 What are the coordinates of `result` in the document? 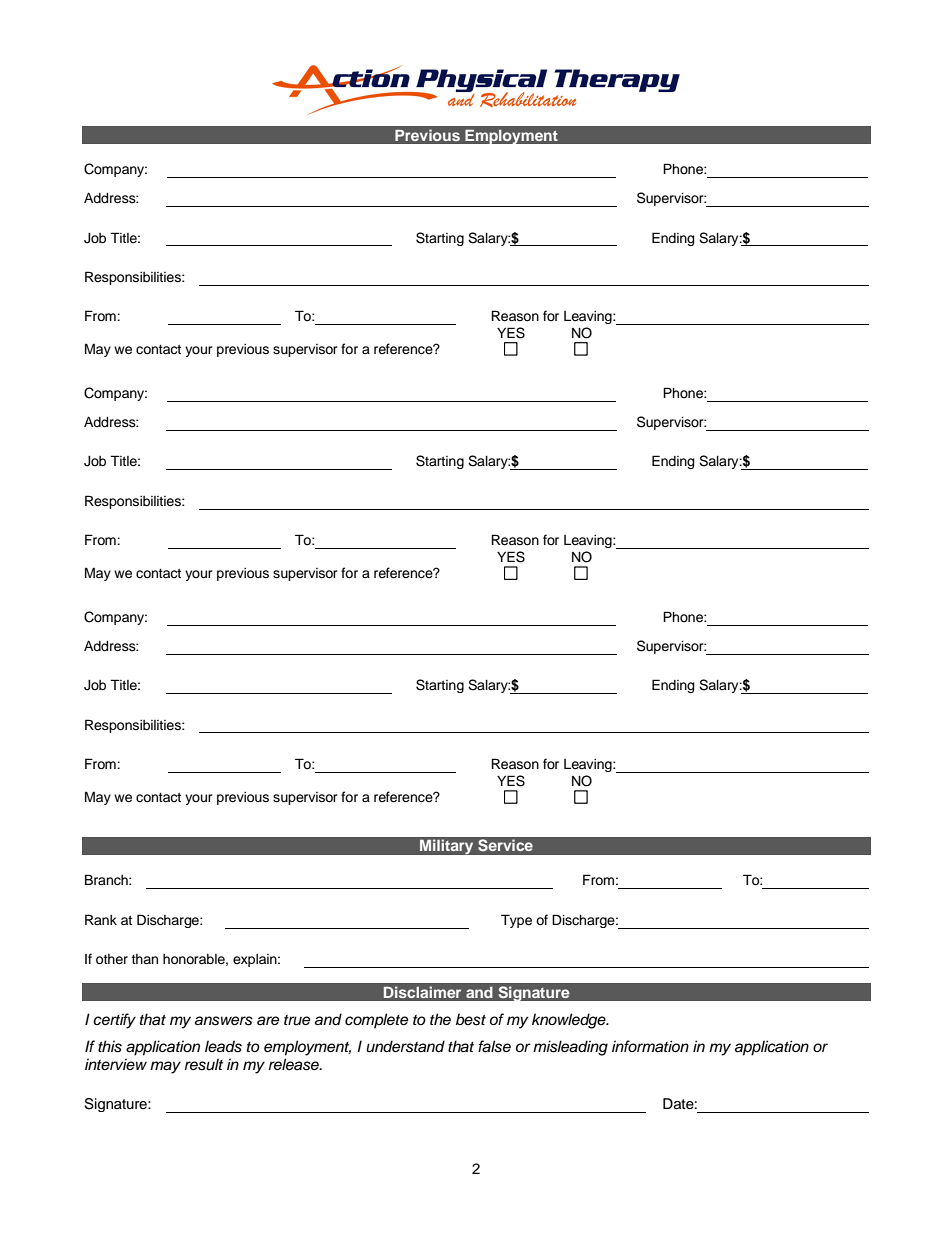 It's located at (204, 1064).
